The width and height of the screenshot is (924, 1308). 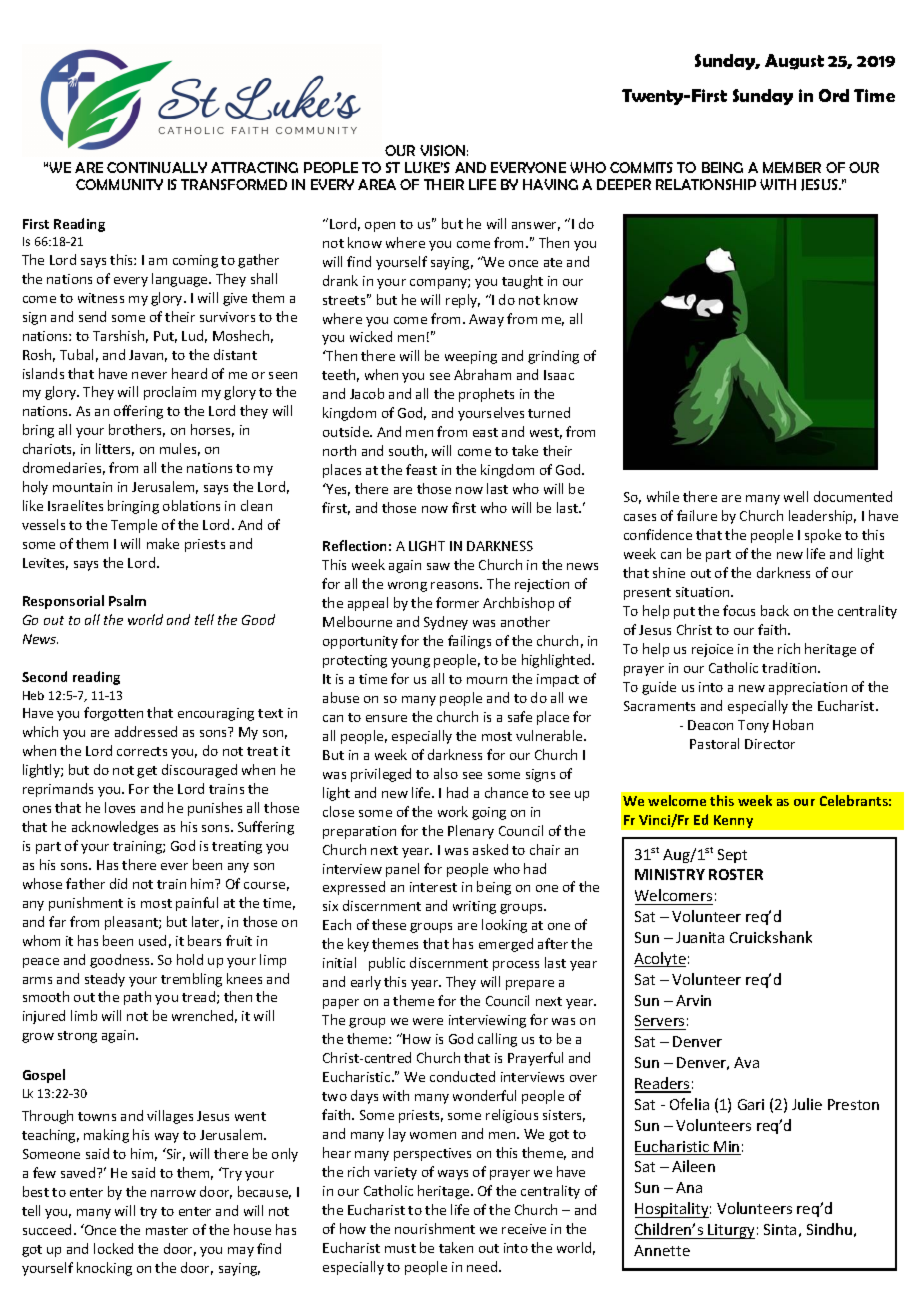 I want to click on Sept, so click(x=732, y=856).
